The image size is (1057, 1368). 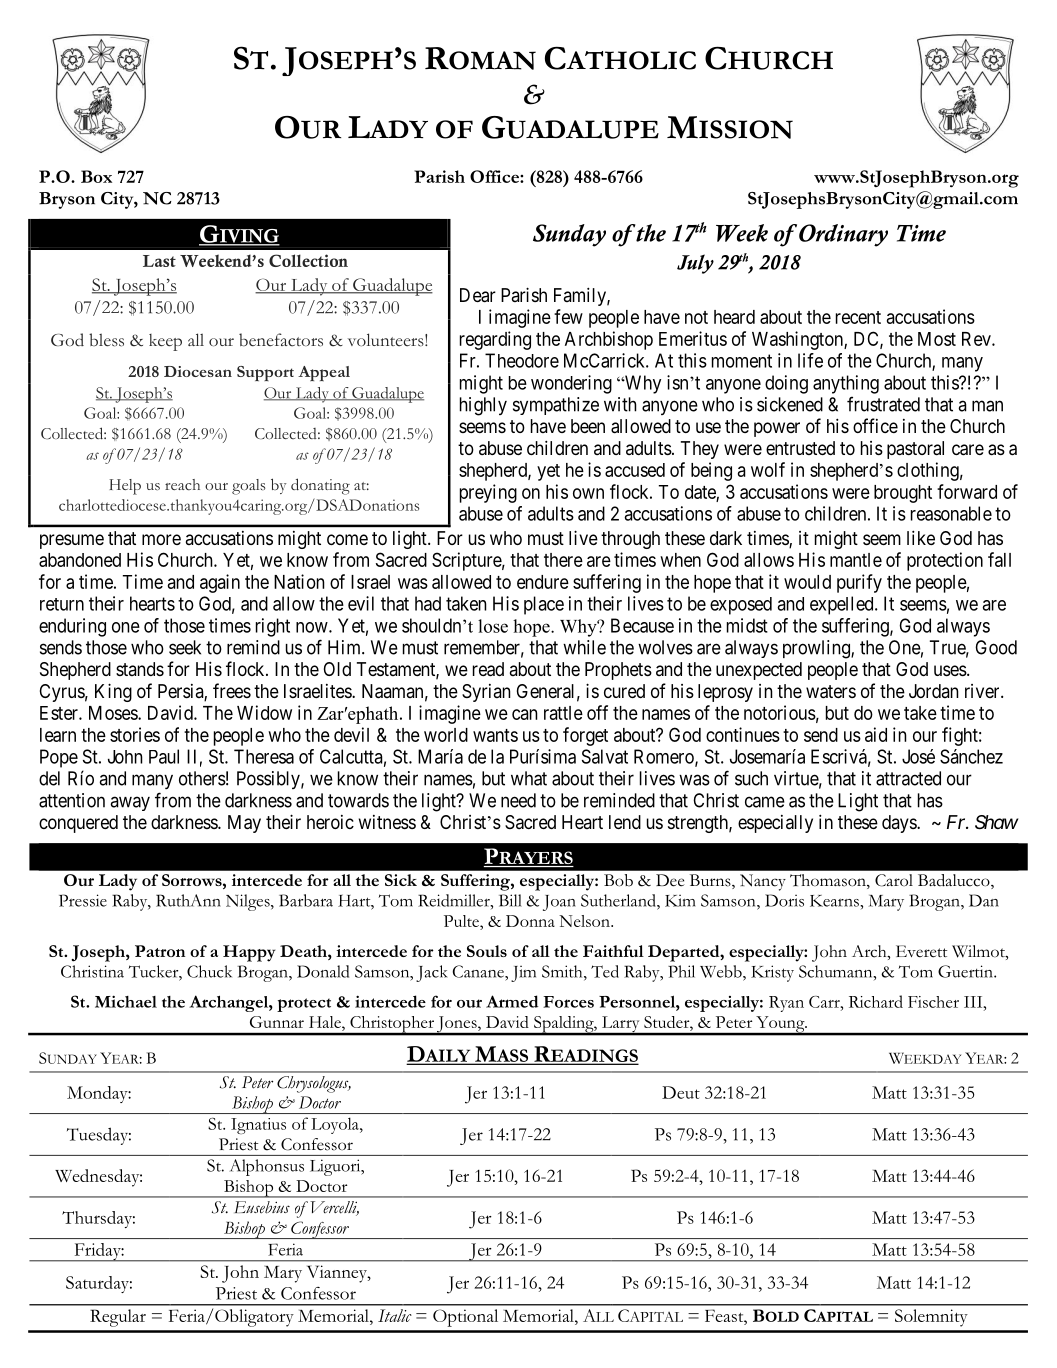 What do you see at coordinates (159, 261) in the image?
I see `Last` at bounding box center [159, 261].
